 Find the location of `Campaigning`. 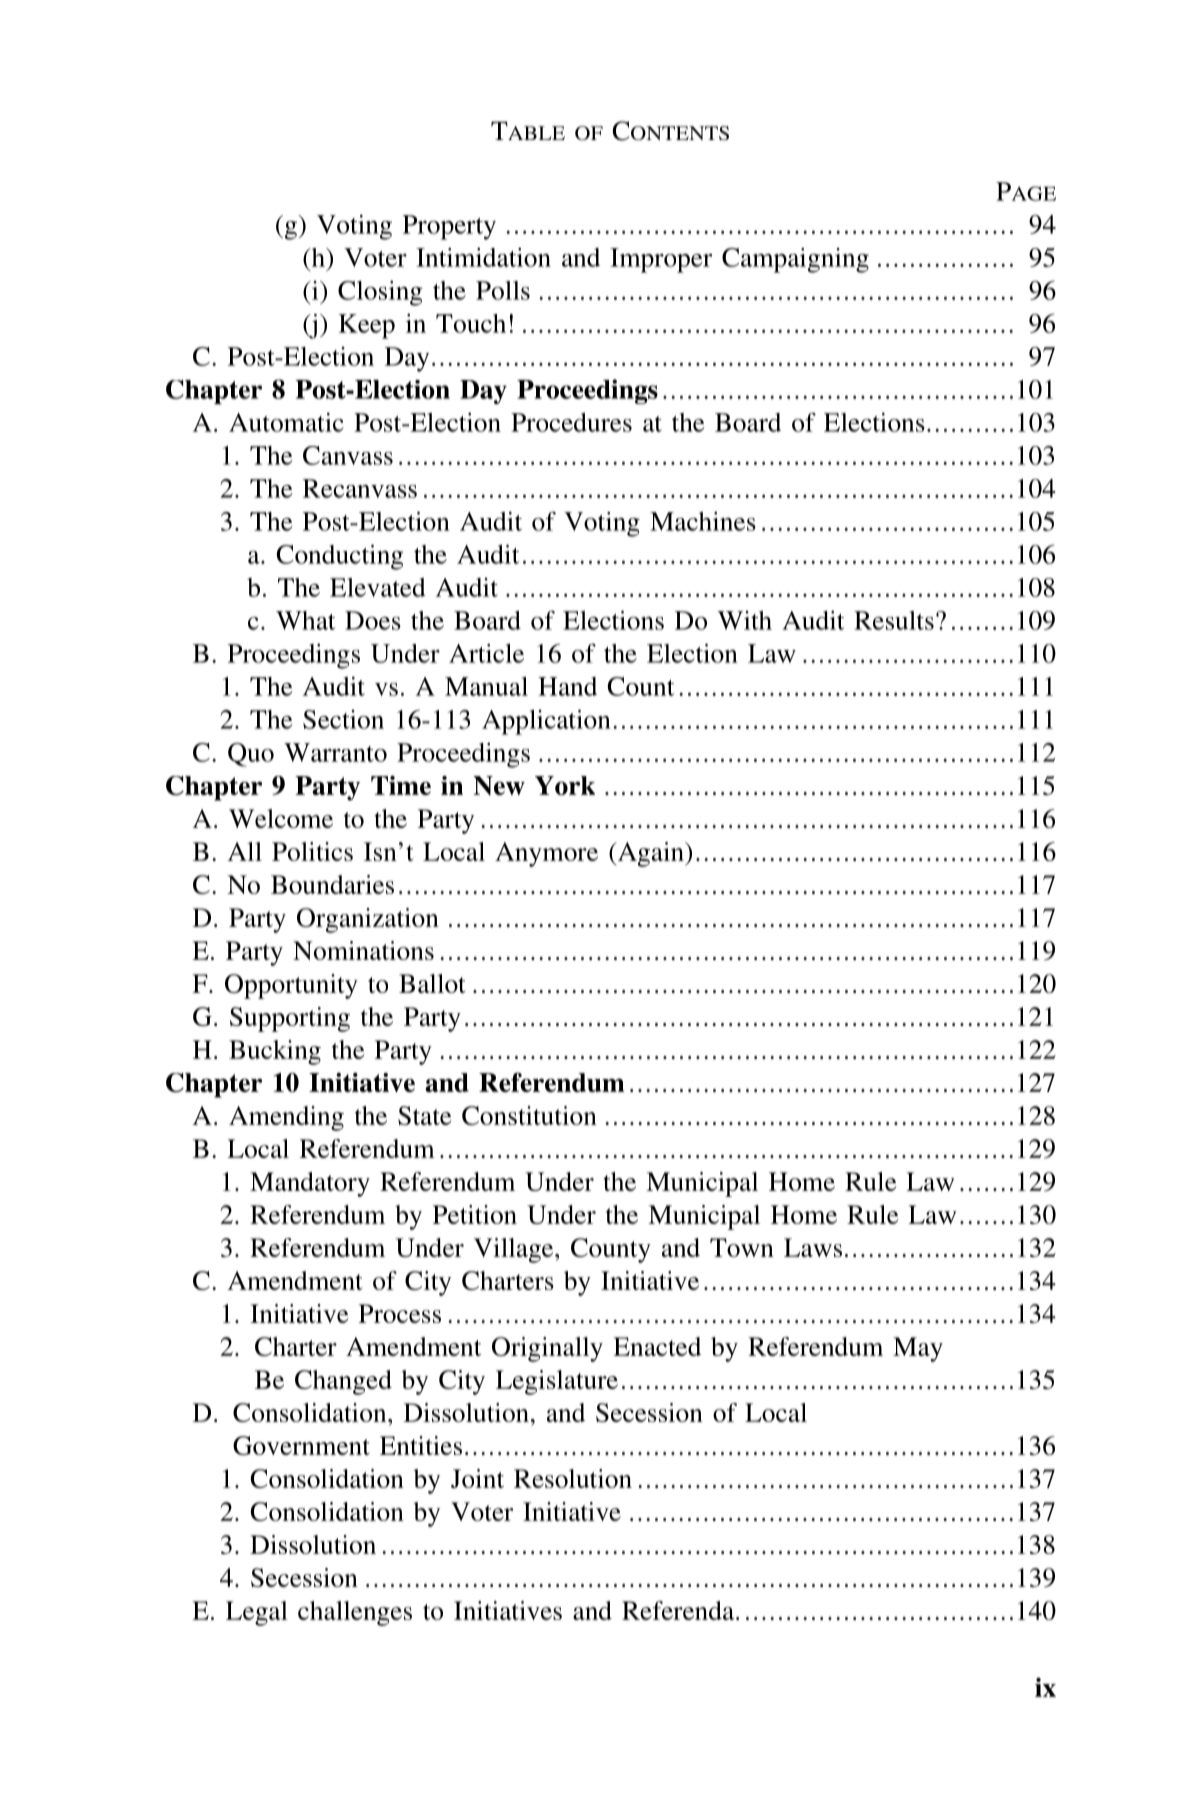

Campaigning is located at coordinates (795, 260).
